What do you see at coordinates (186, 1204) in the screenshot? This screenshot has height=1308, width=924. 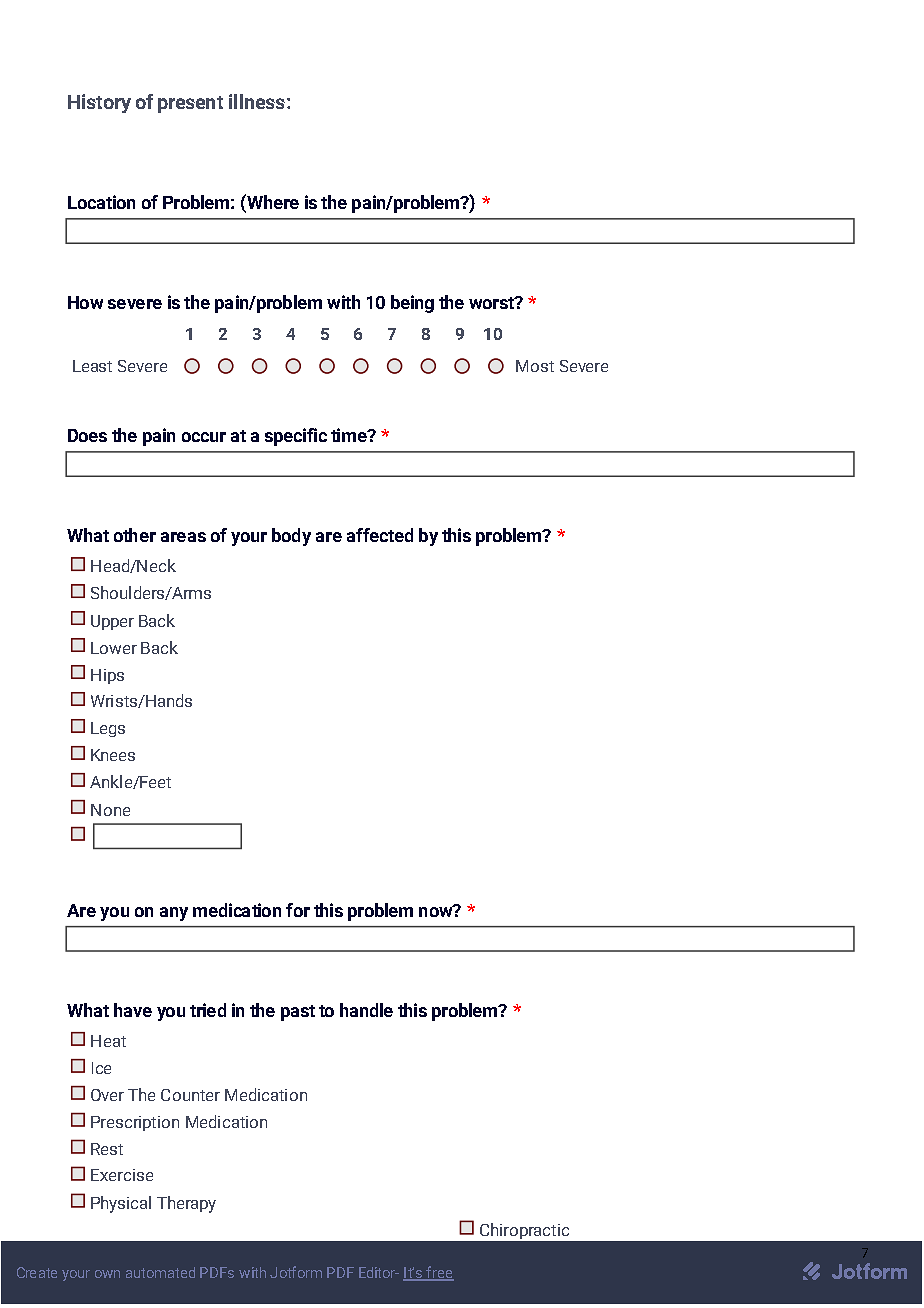 I see `Therapy` at bounding box center [186, 1204].
